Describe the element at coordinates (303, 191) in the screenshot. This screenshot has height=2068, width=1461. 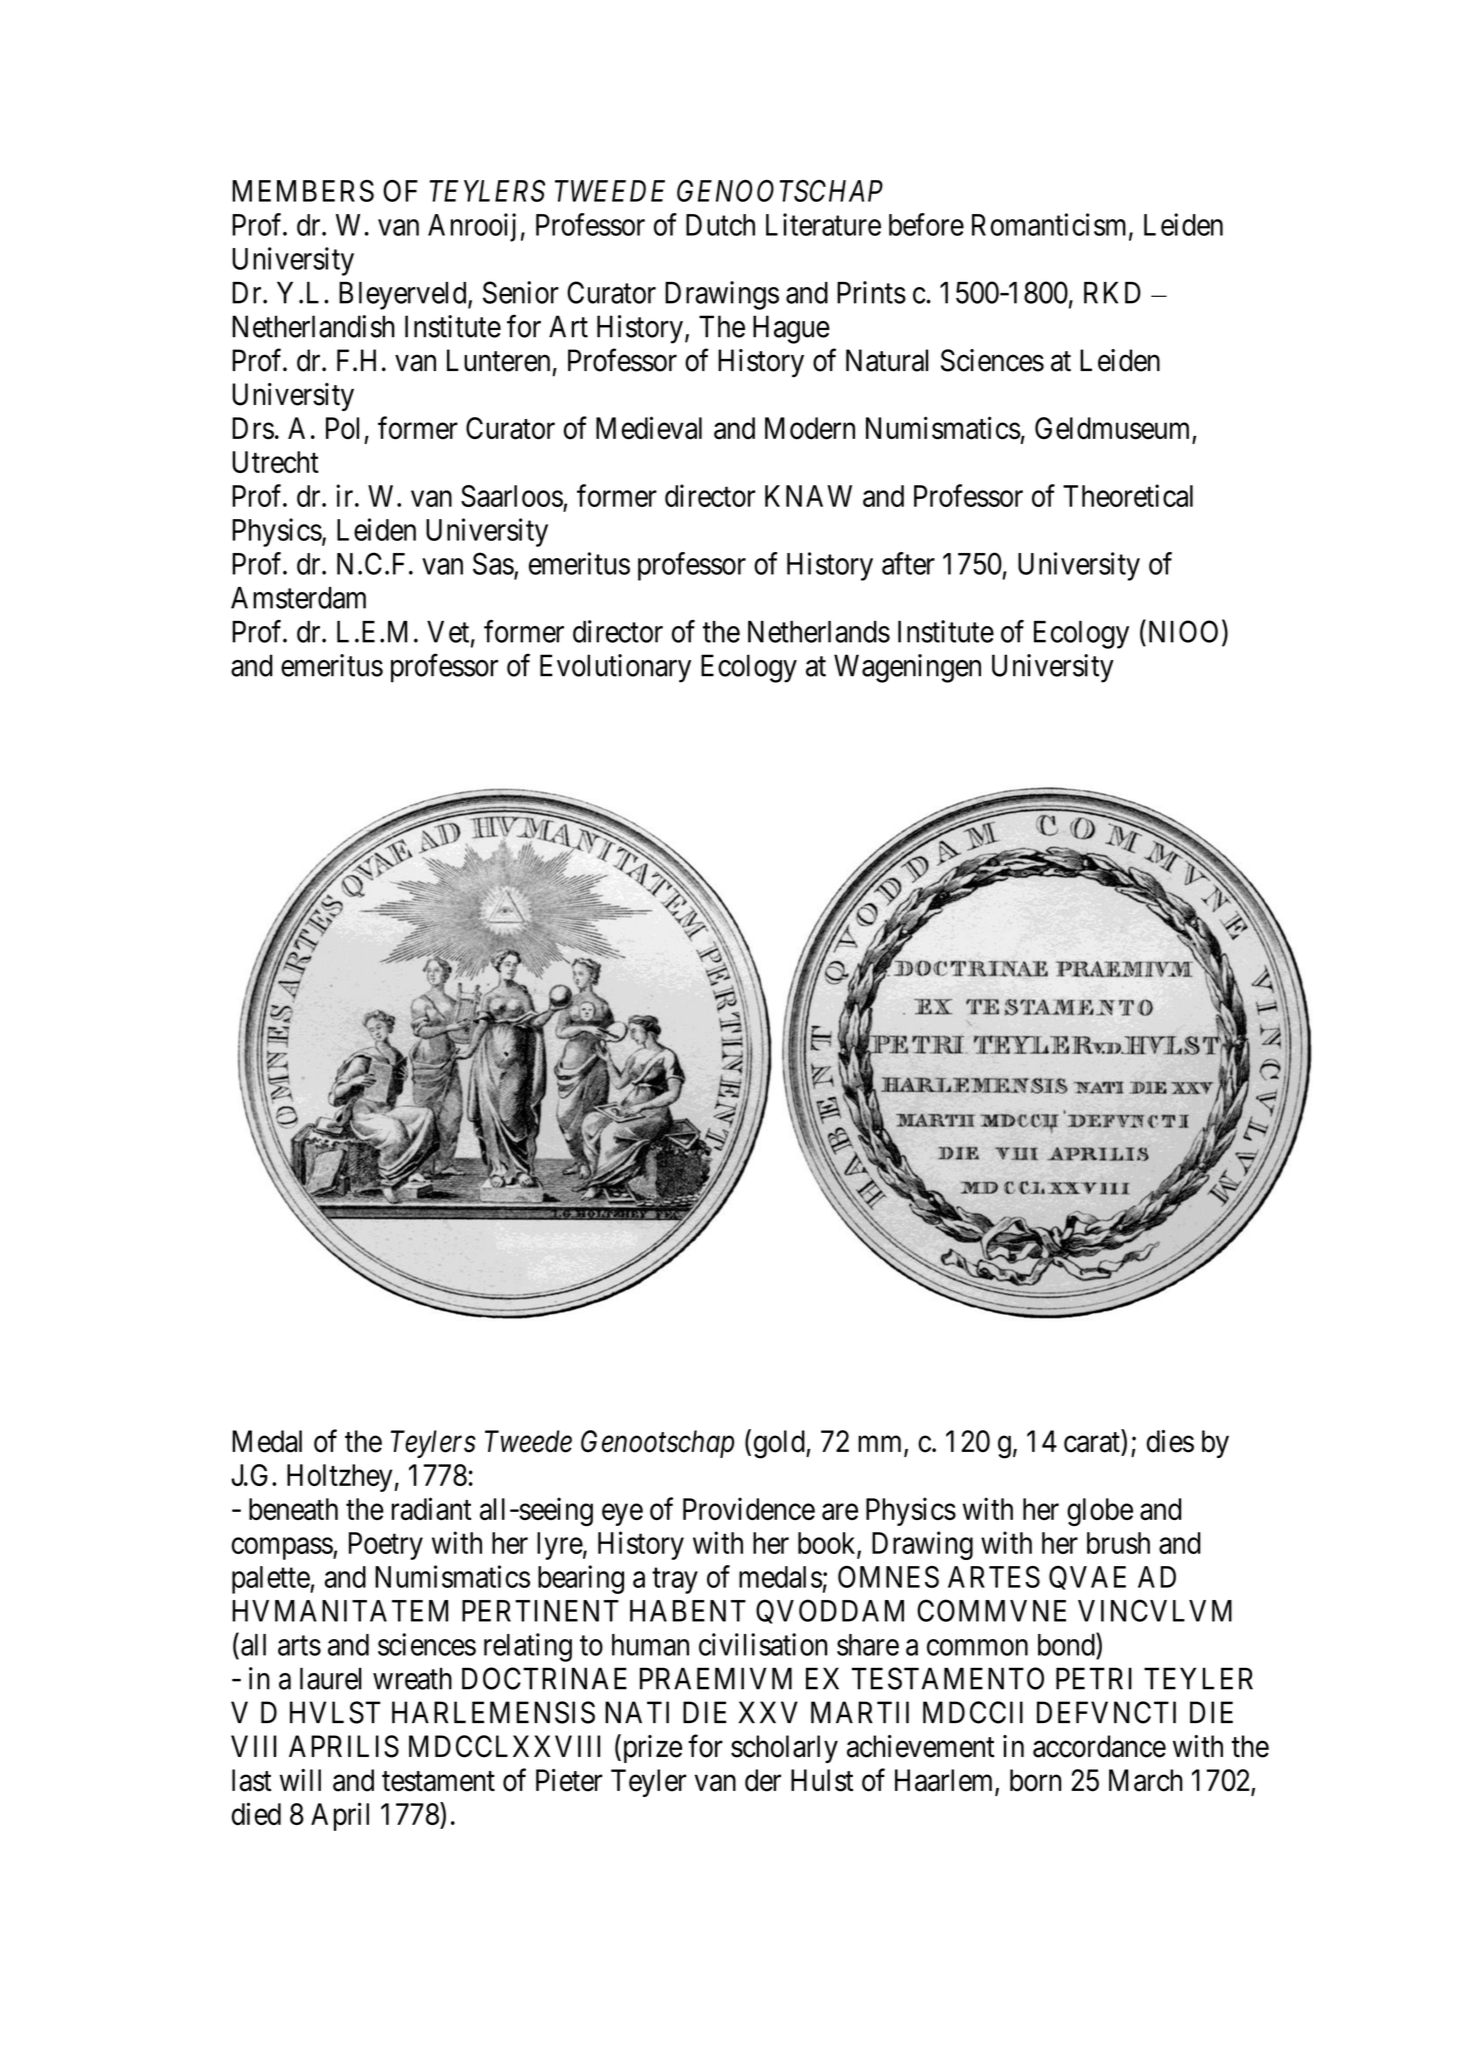
I see `MEMBERS` at that location.
